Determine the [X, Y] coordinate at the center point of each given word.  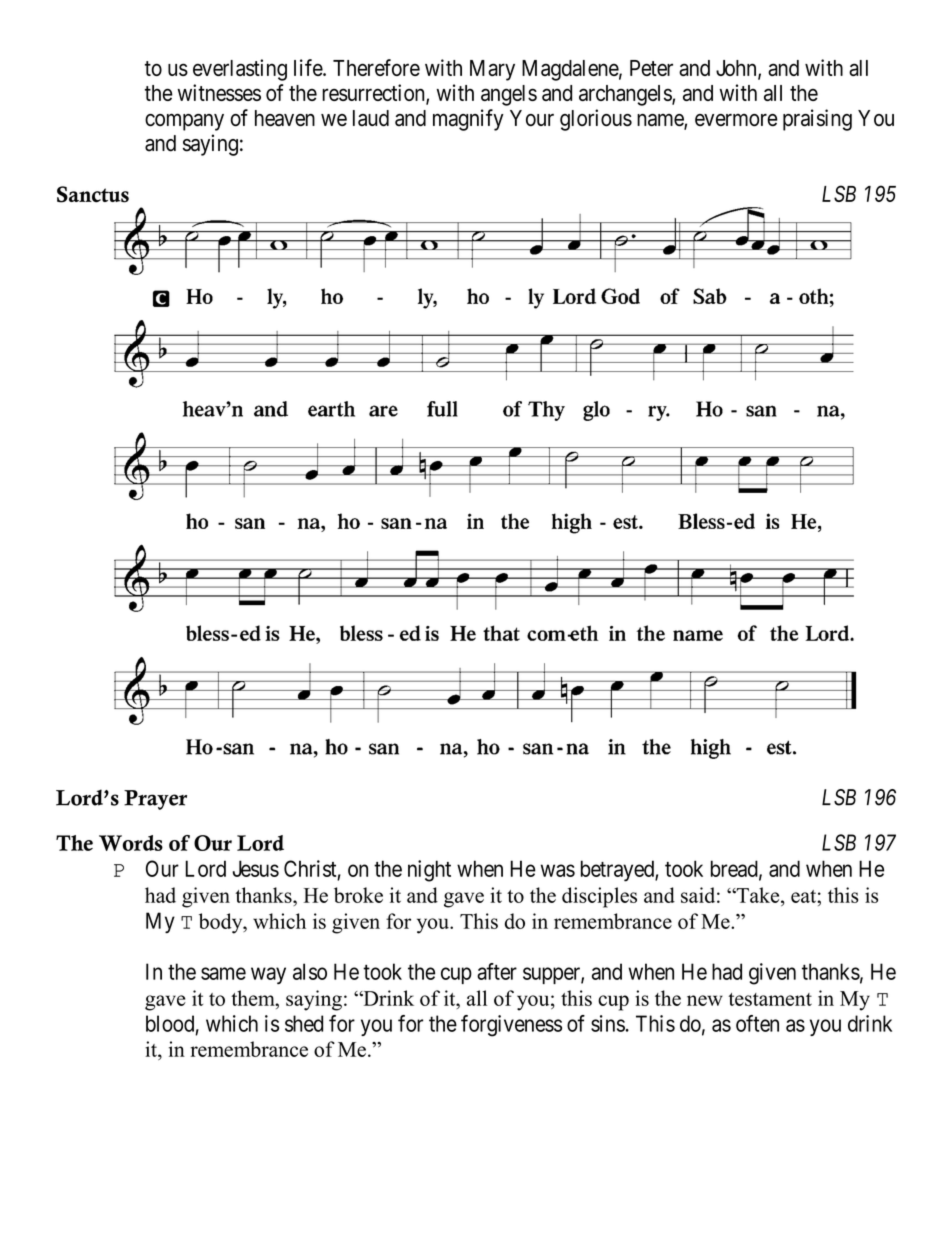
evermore [736, 120]
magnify [468, 120]
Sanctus [93, 194]
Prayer [155, 800]
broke [358, 895]
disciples [599, 897]
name [661, 121]
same [223, 973]
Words [131, 843]
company [184, 122]
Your [532, 118]
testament [770, 999]
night [429, 871]
